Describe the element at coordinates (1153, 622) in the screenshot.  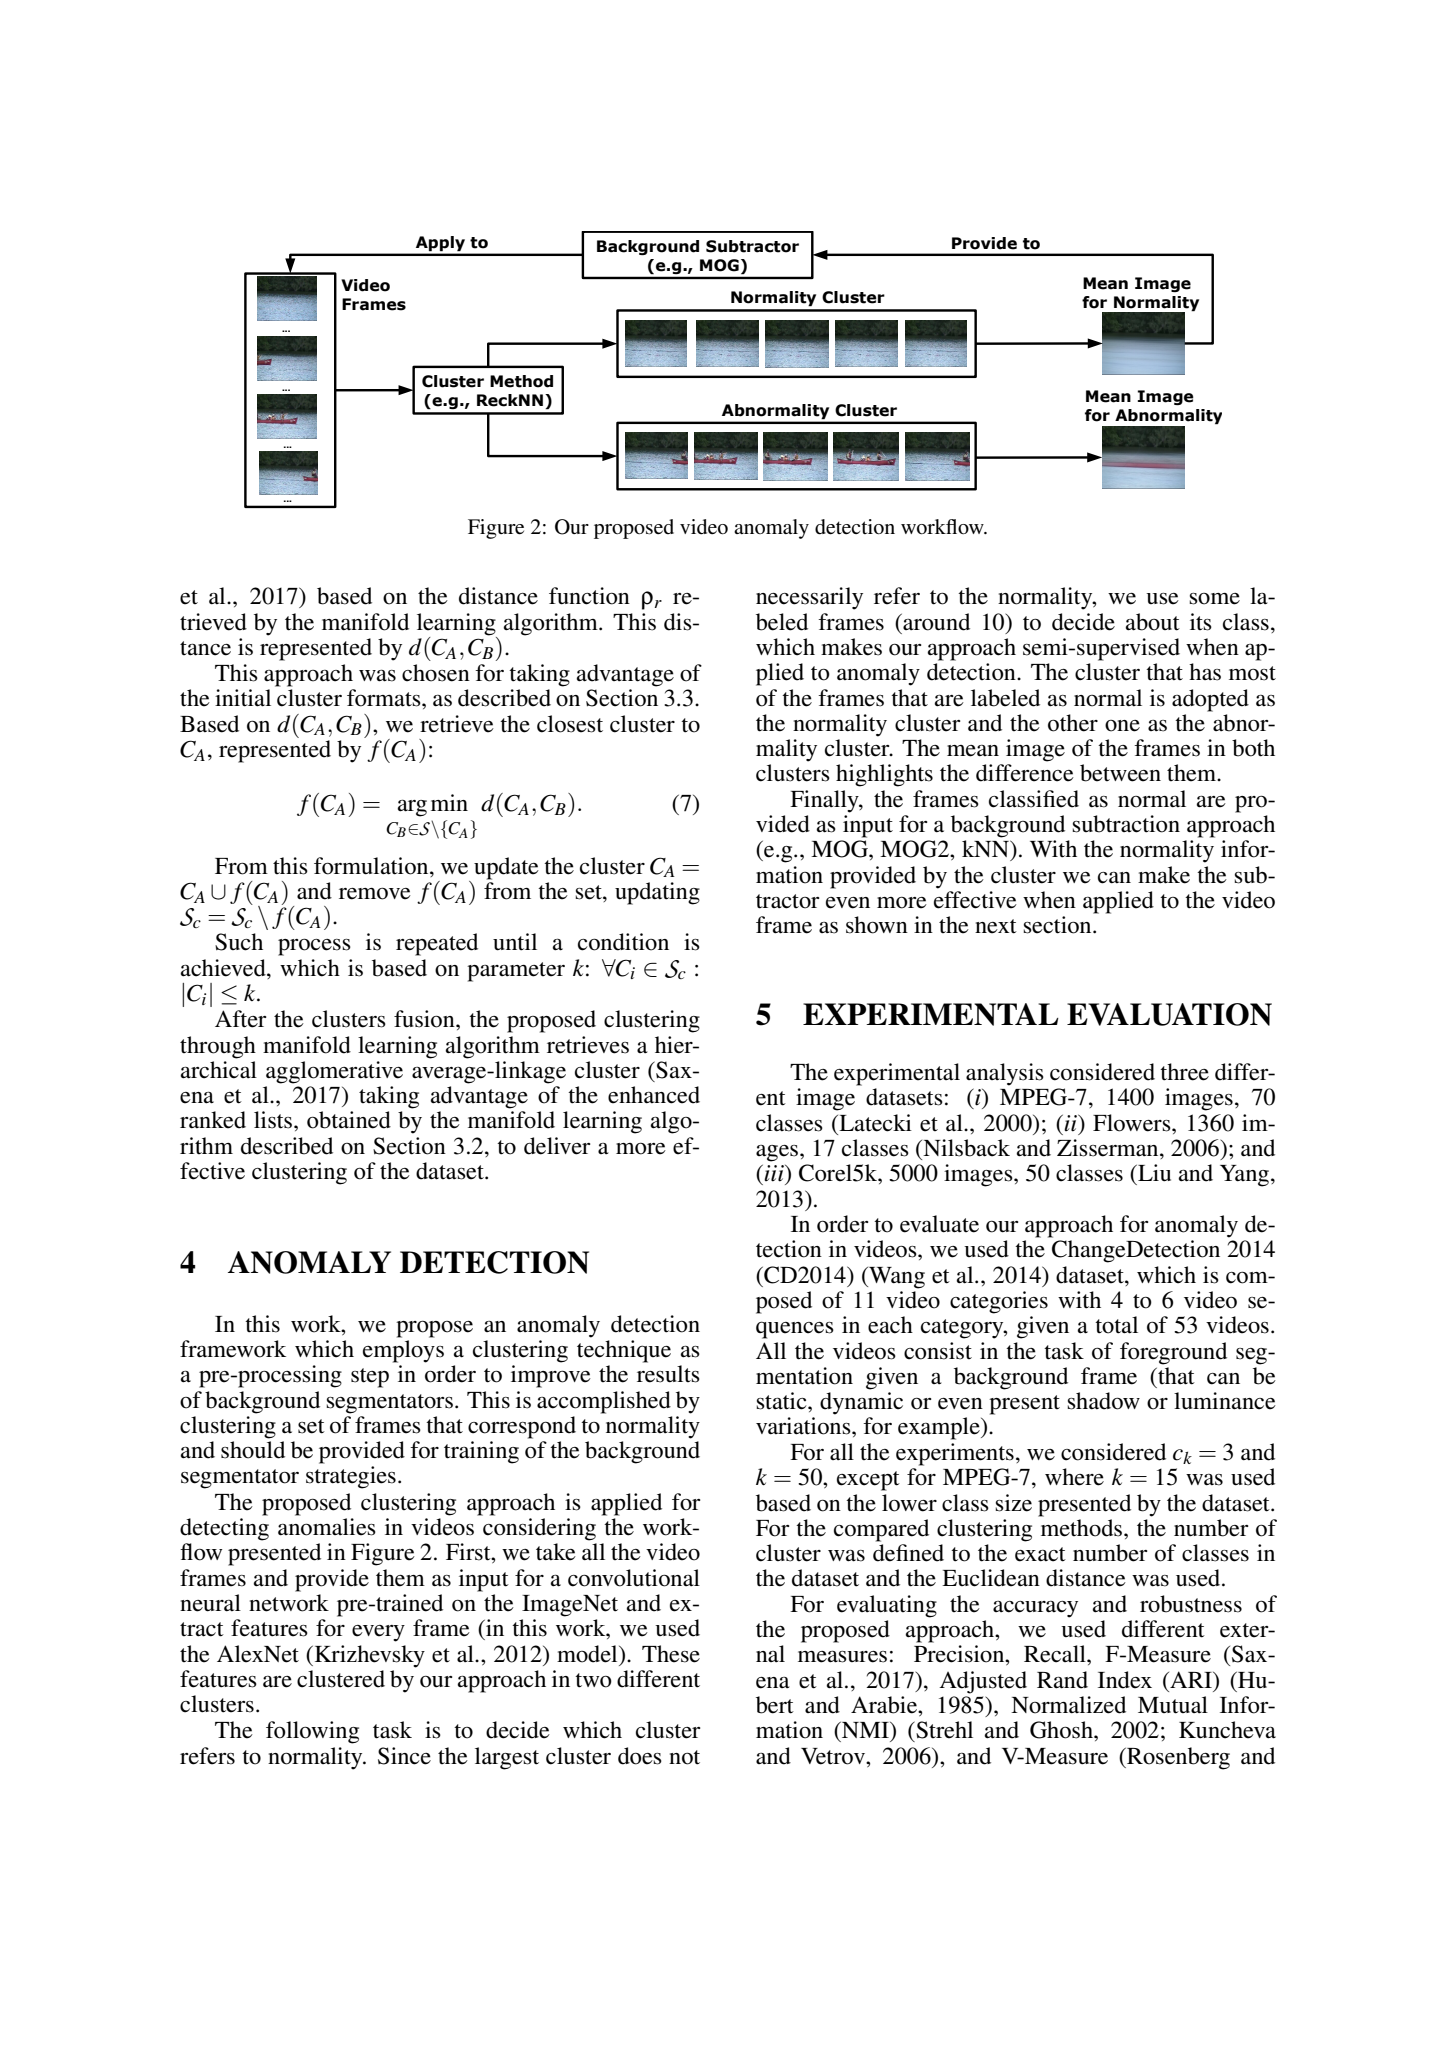
I see `about` at that location.
